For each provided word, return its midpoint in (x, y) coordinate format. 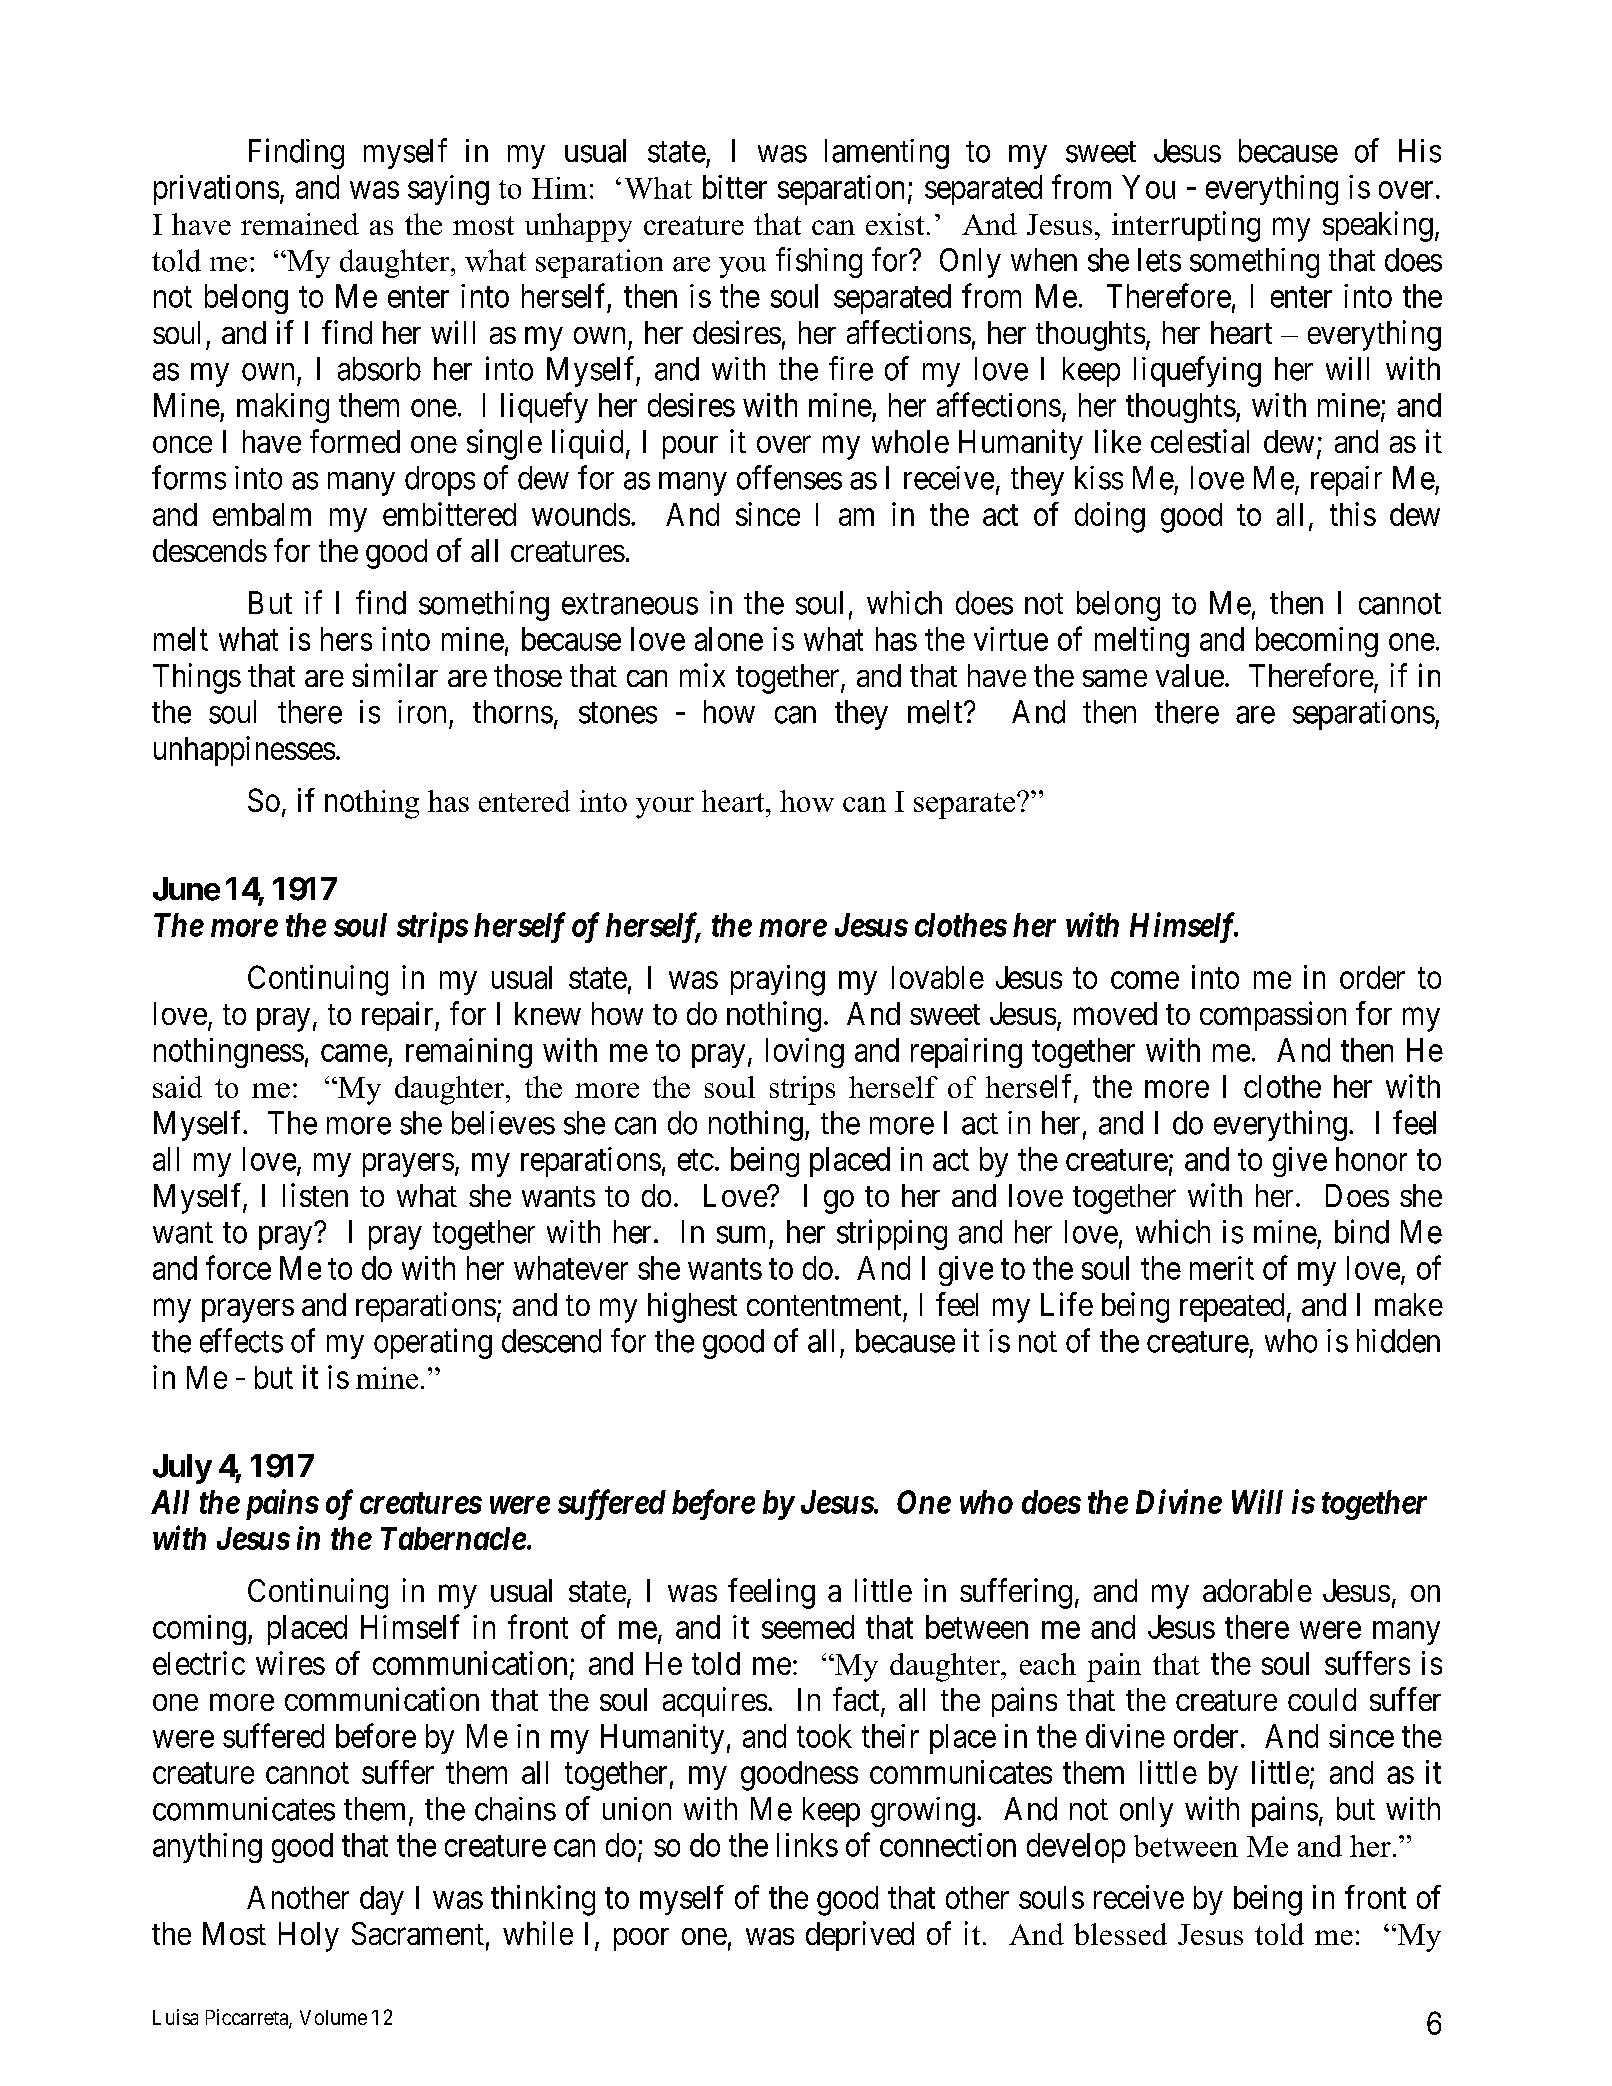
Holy (309, 1937)
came (354, 1053)
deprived (860, 1936)
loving (805, 1053)
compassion (1273, 1016)
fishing (819, 262)
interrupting (1186, 226)
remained (300, 224)
